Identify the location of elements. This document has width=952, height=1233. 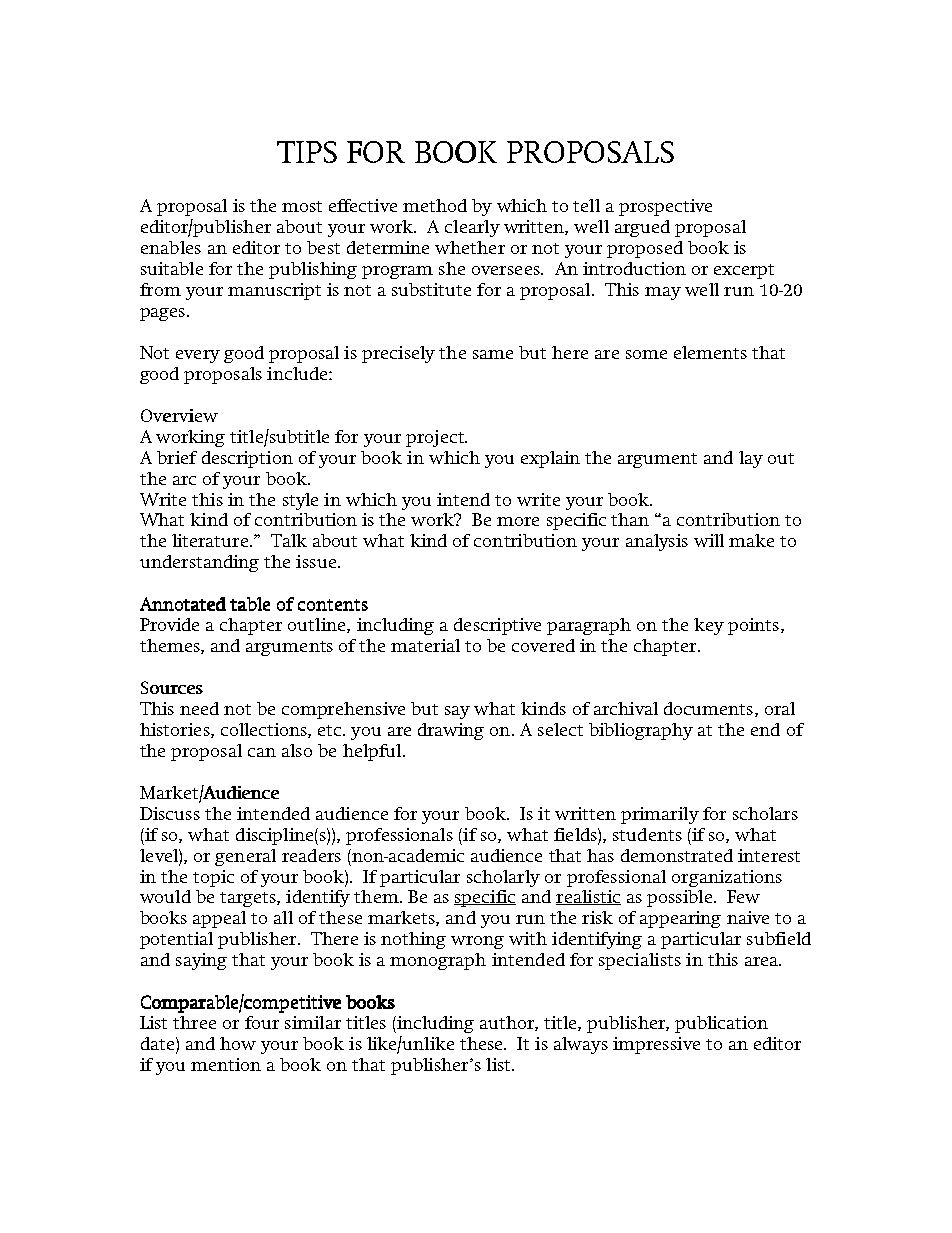
(710, 352).
